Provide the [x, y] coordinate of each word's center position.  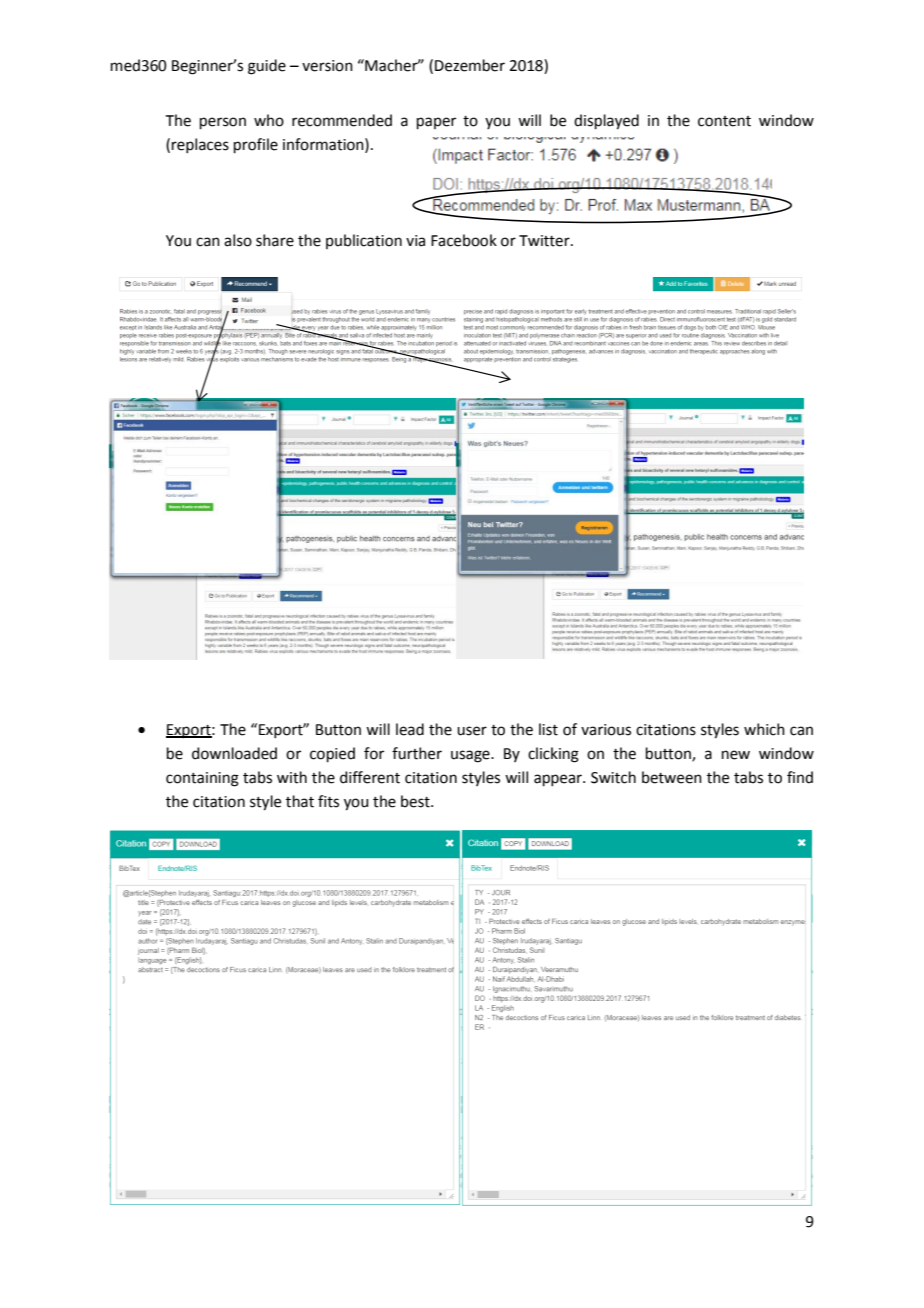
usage [471, 756]
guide [267, 67]
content [724, 121]
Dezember [470, 65]
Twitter [545, 241]
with [292, 777]
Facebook [464, 240]
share [275, 240]
